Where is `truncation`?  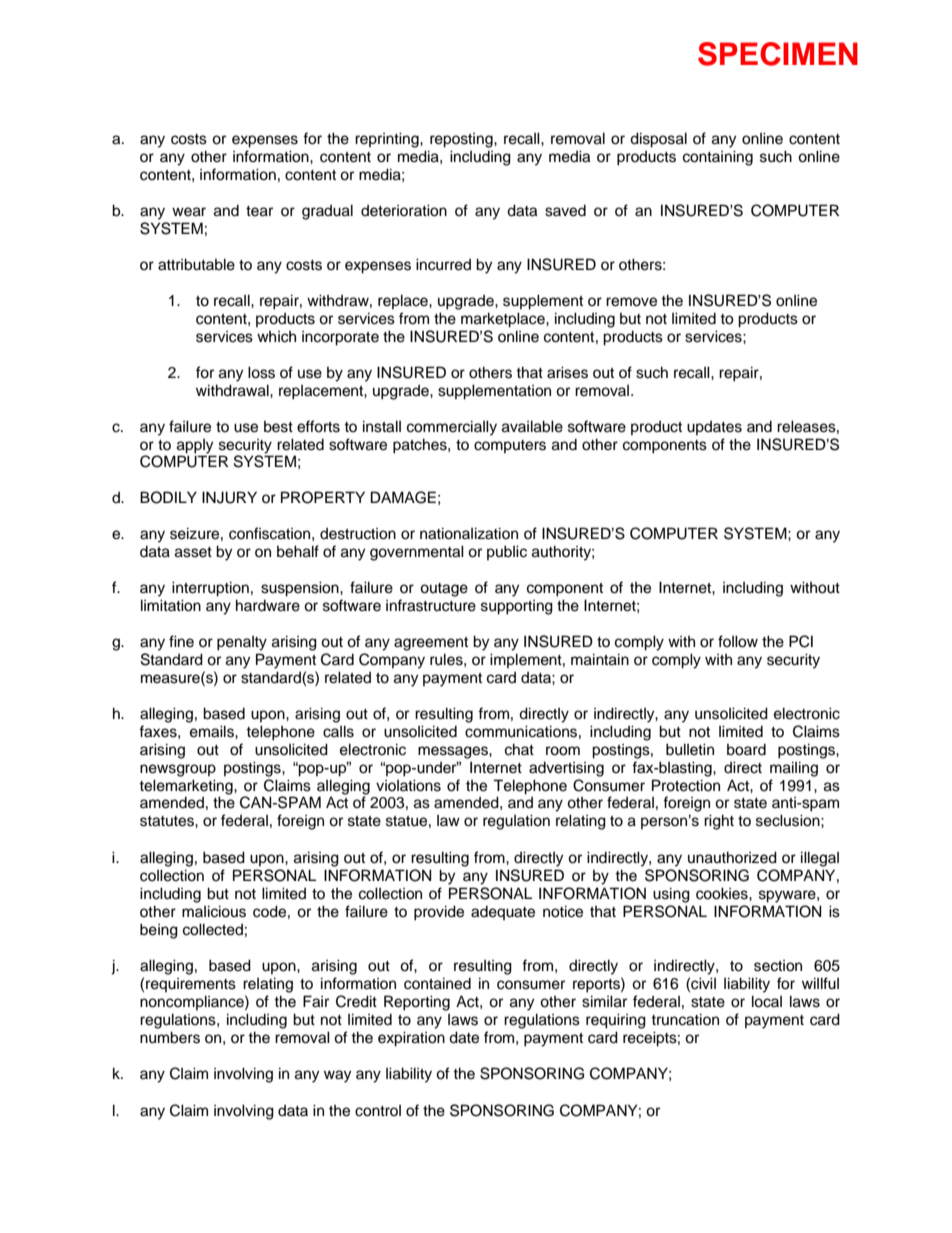
truncation is located at coordinates (685, 1019).
